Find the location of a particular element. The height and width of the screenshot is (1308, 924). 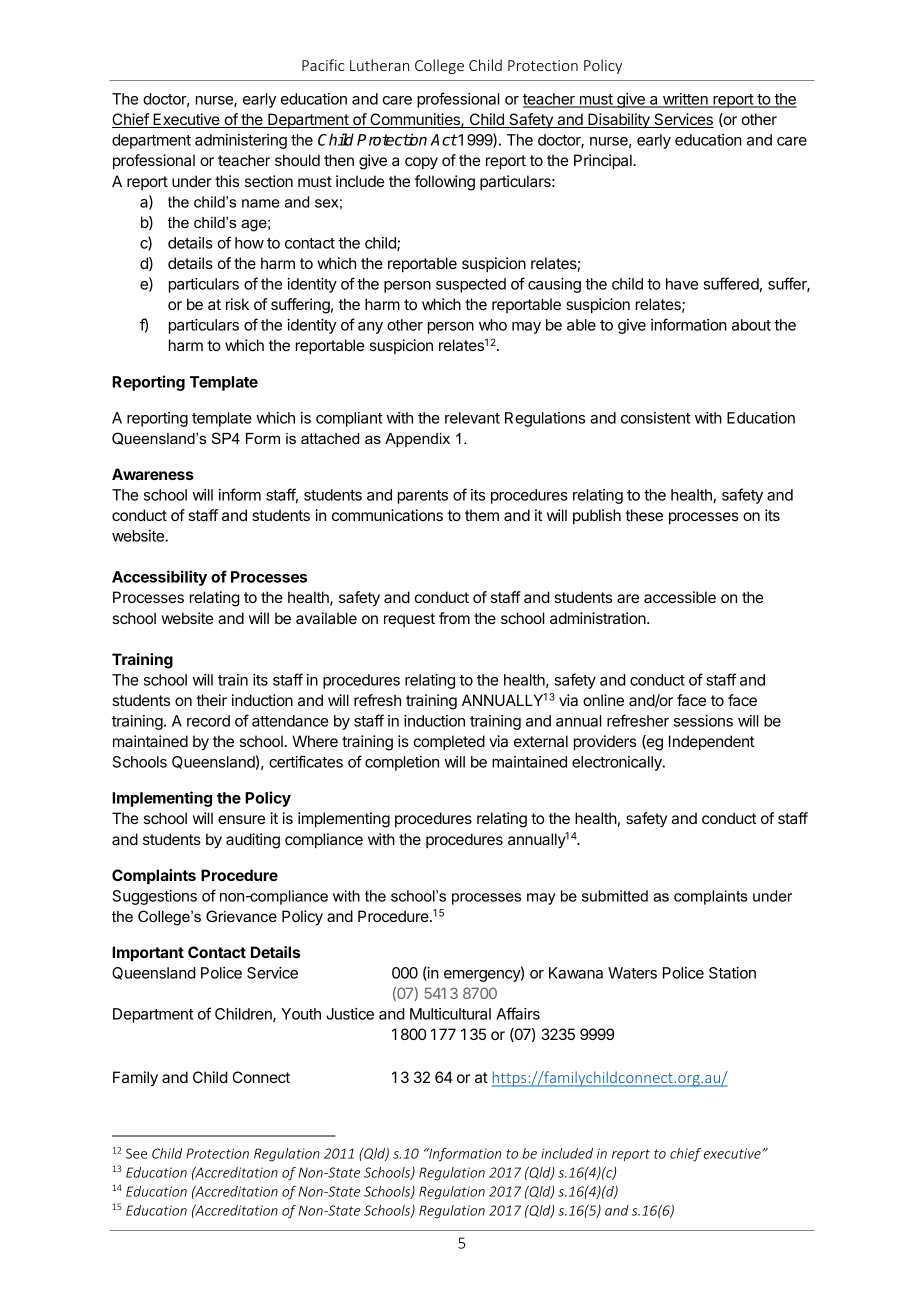

completion is located at coordinates (402, 763).
